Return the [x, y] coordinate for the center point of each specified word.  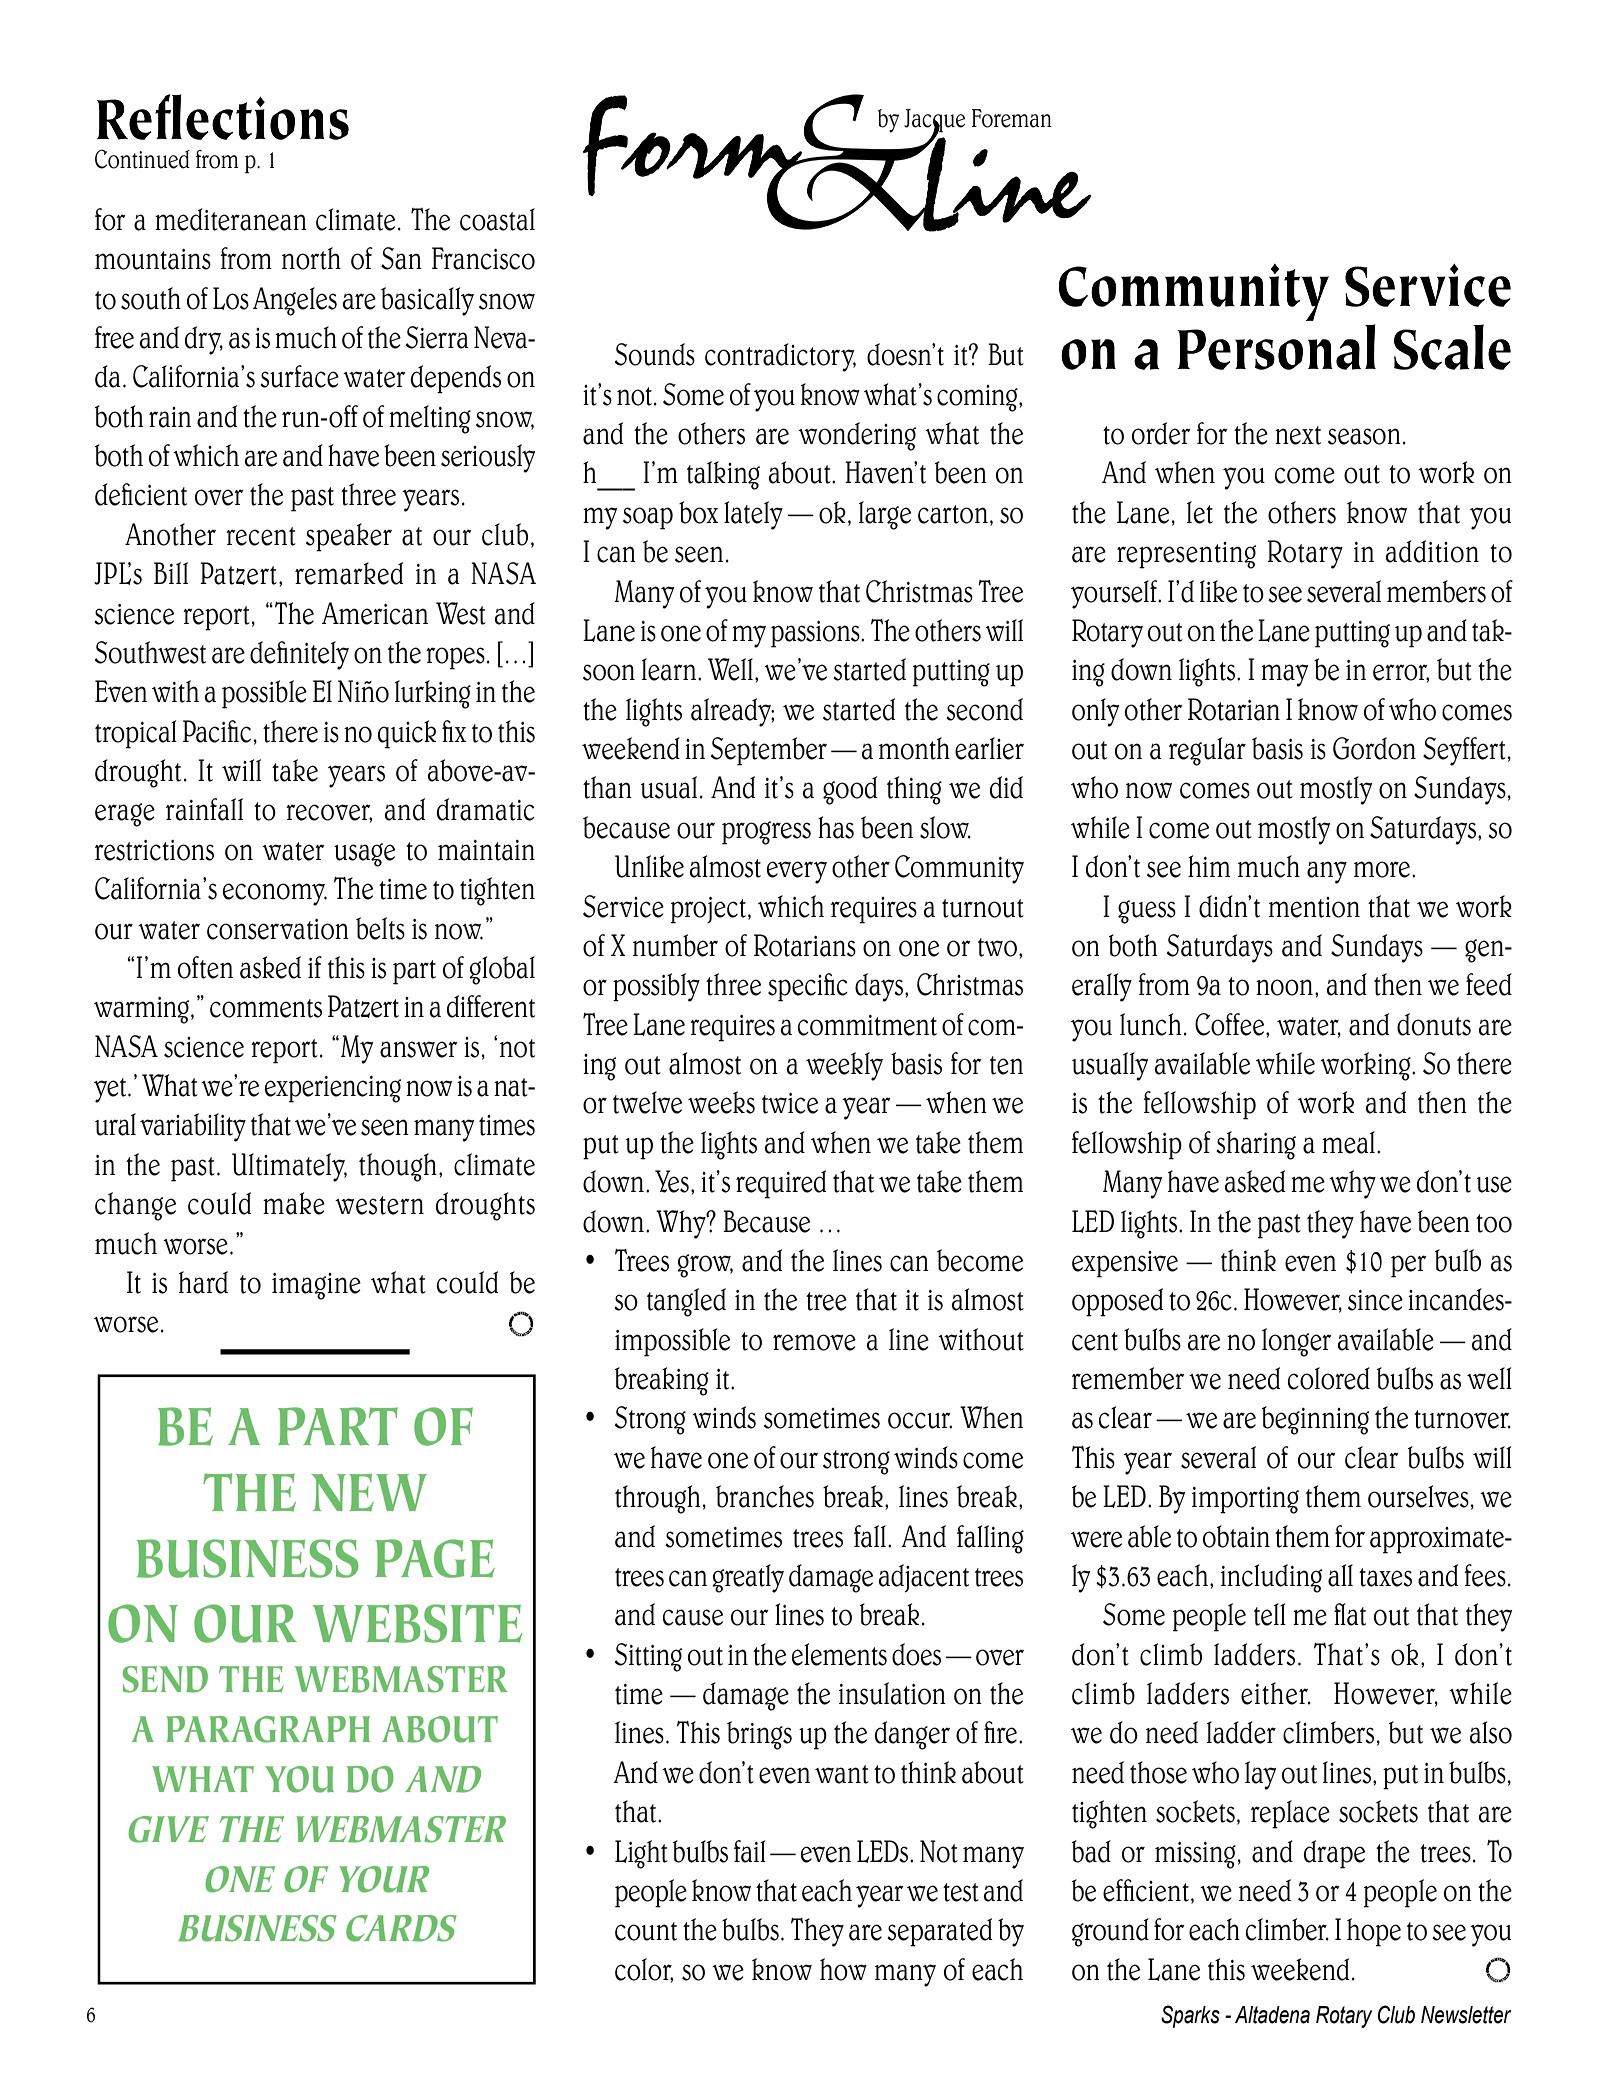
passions [816, 634]
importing [1245, 1500]
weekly [844, 1066]
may [1284, 675]
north [311, 258]
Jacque [934, 122]
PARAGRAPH [268, 1729]
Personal [1276, 347]
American [375, 613]
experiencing [333, 1089]
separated [940, 1932]
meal [1348, 1142]
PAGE [435, 1558]
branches [765, 1496]
